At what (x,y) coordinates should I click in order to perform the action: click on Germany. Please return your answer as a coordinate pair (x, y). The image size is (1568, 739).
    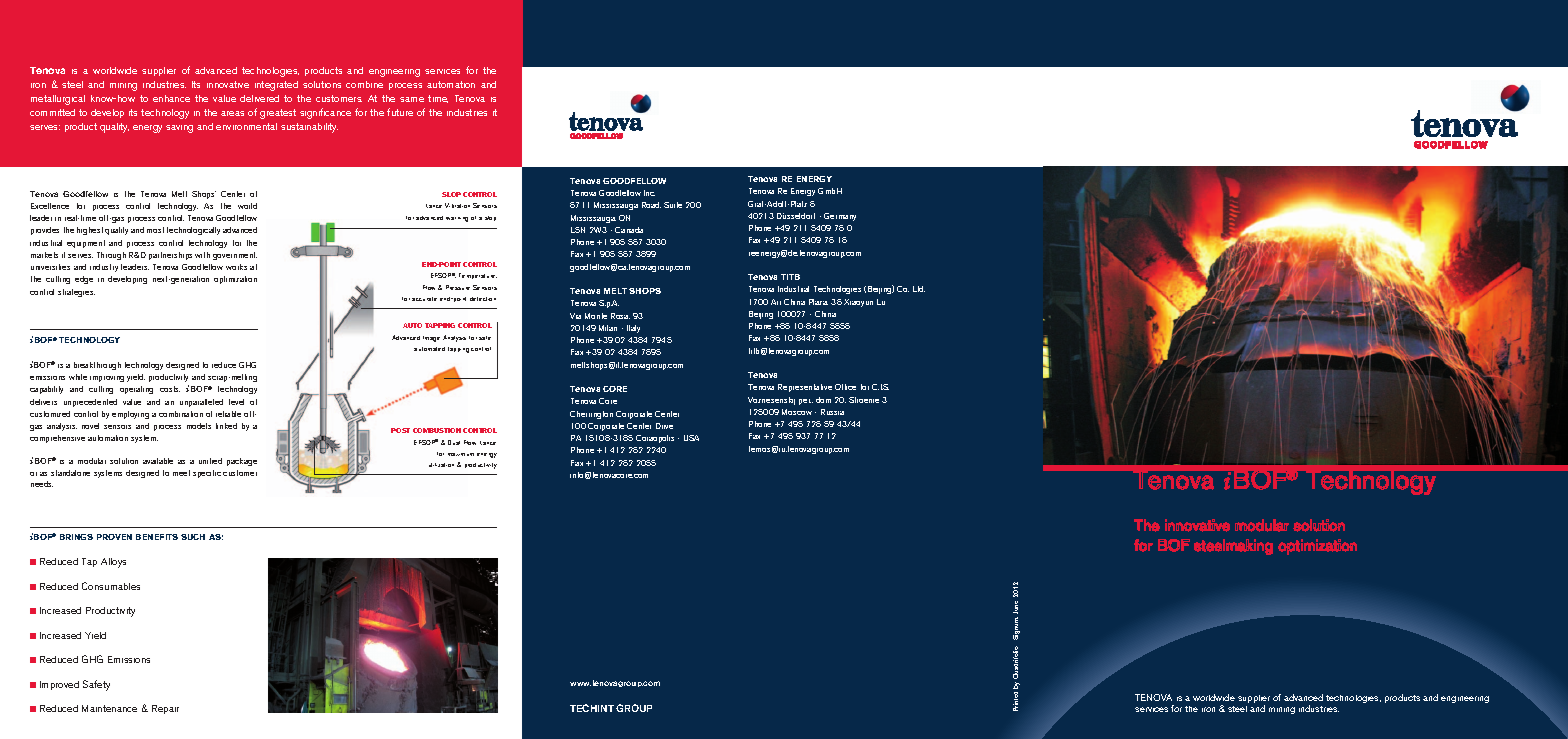
    Looking at the image, I should click on (840, 217).
